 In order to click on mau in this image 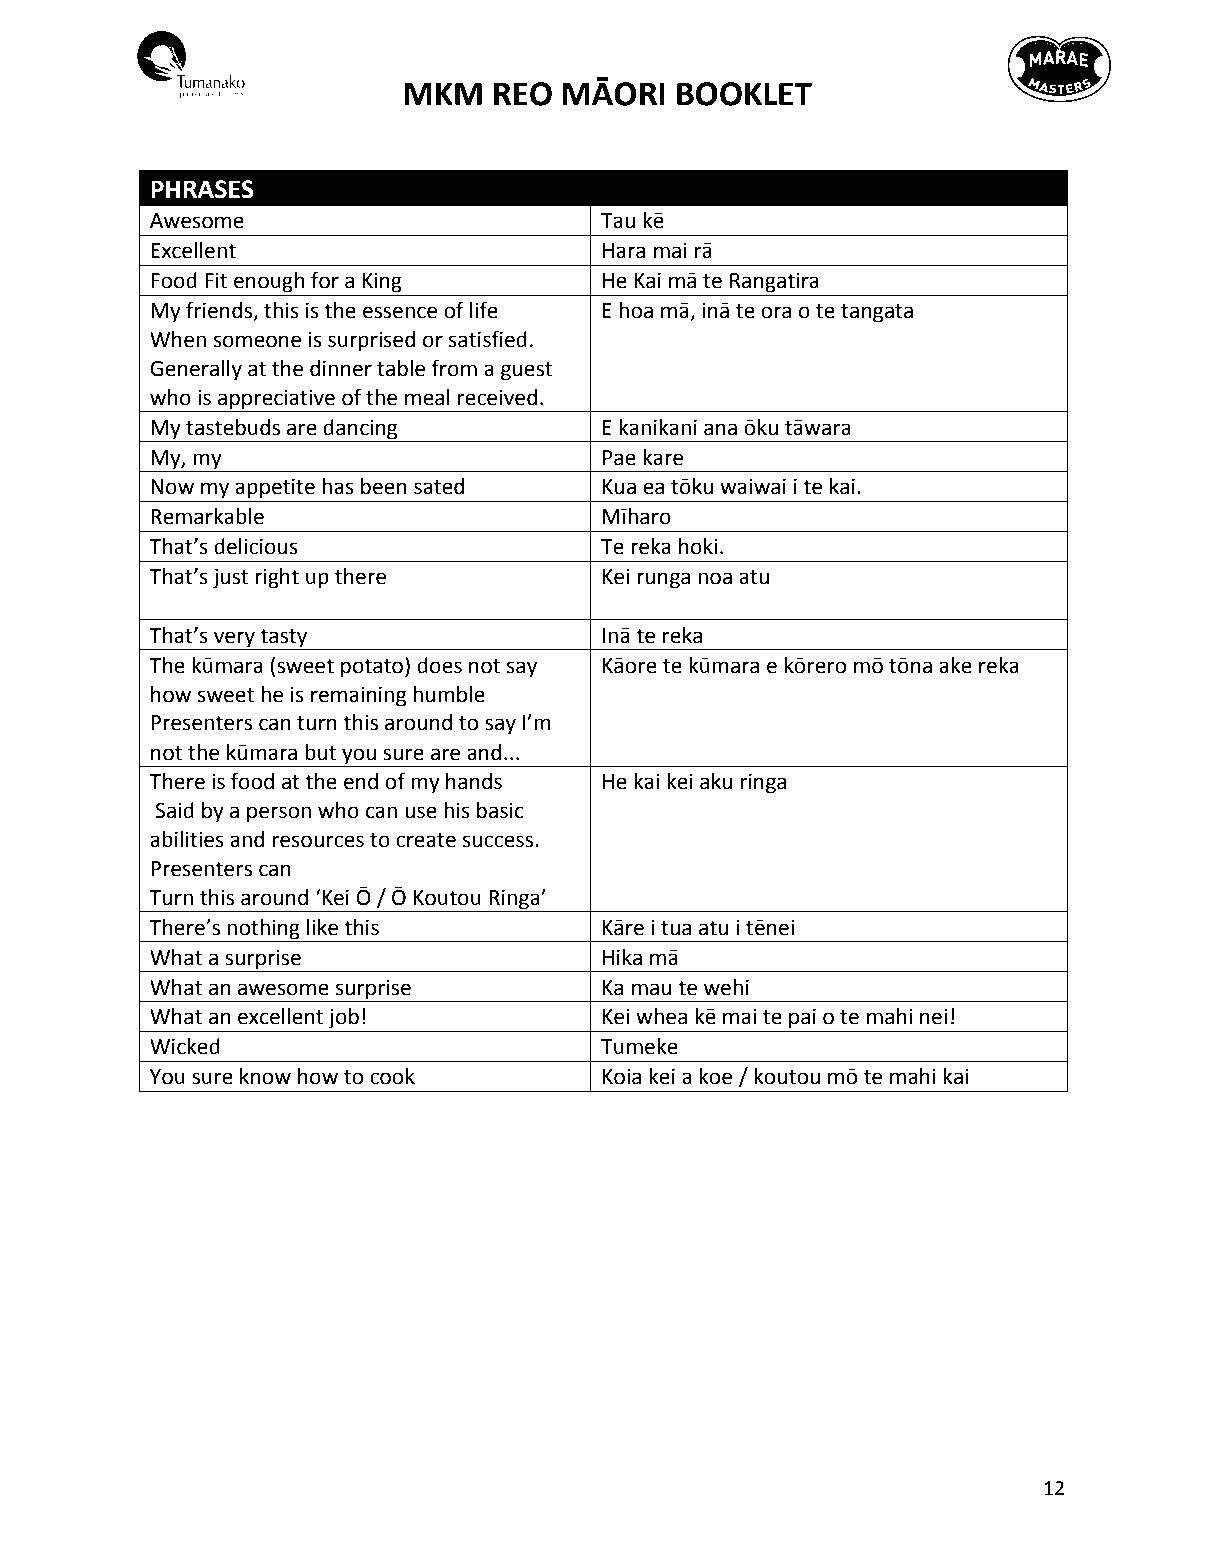, I will do `click(651, 989)`.
